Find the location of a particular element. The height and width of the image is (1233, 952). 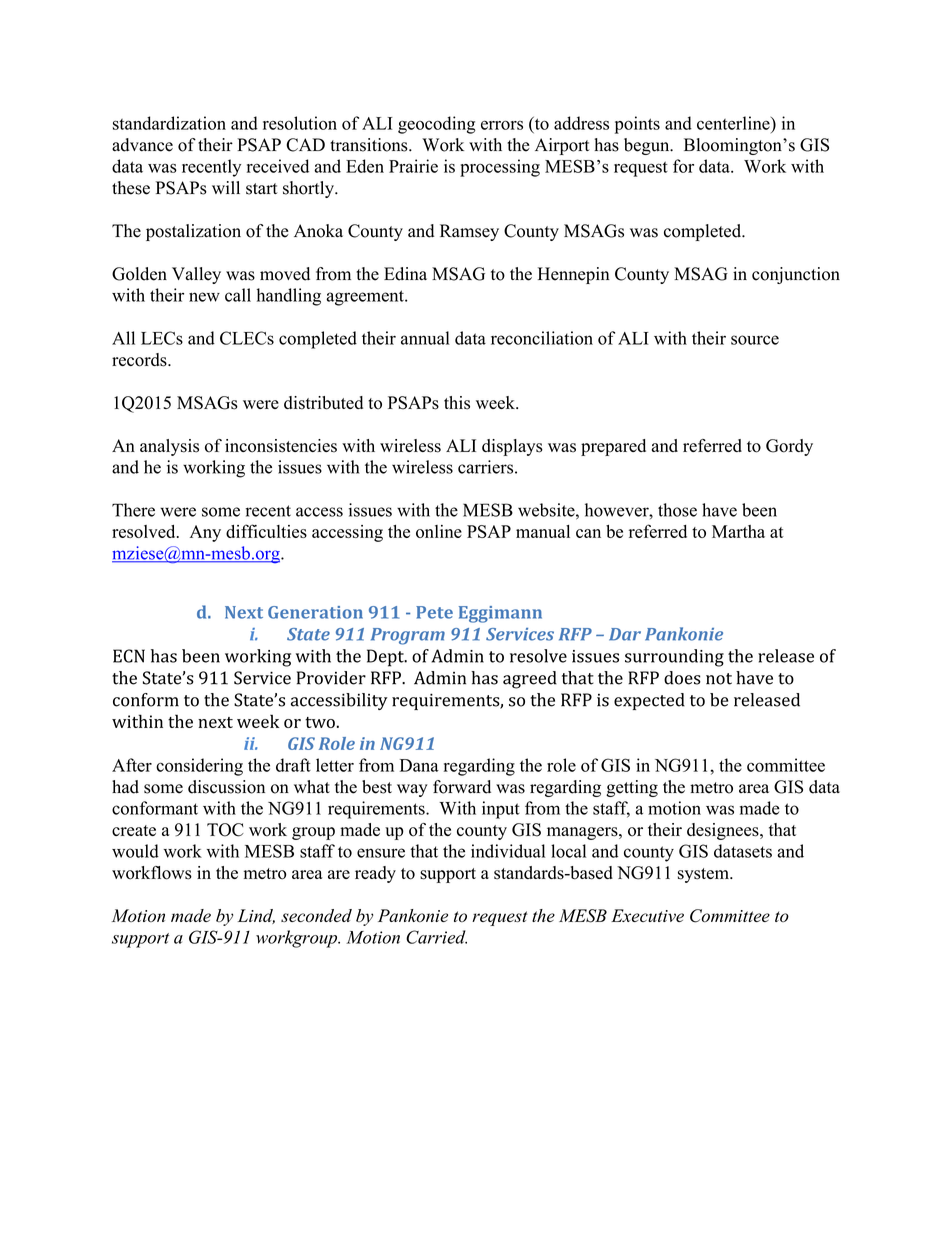

seconded is located at coordinates (316, 915).
